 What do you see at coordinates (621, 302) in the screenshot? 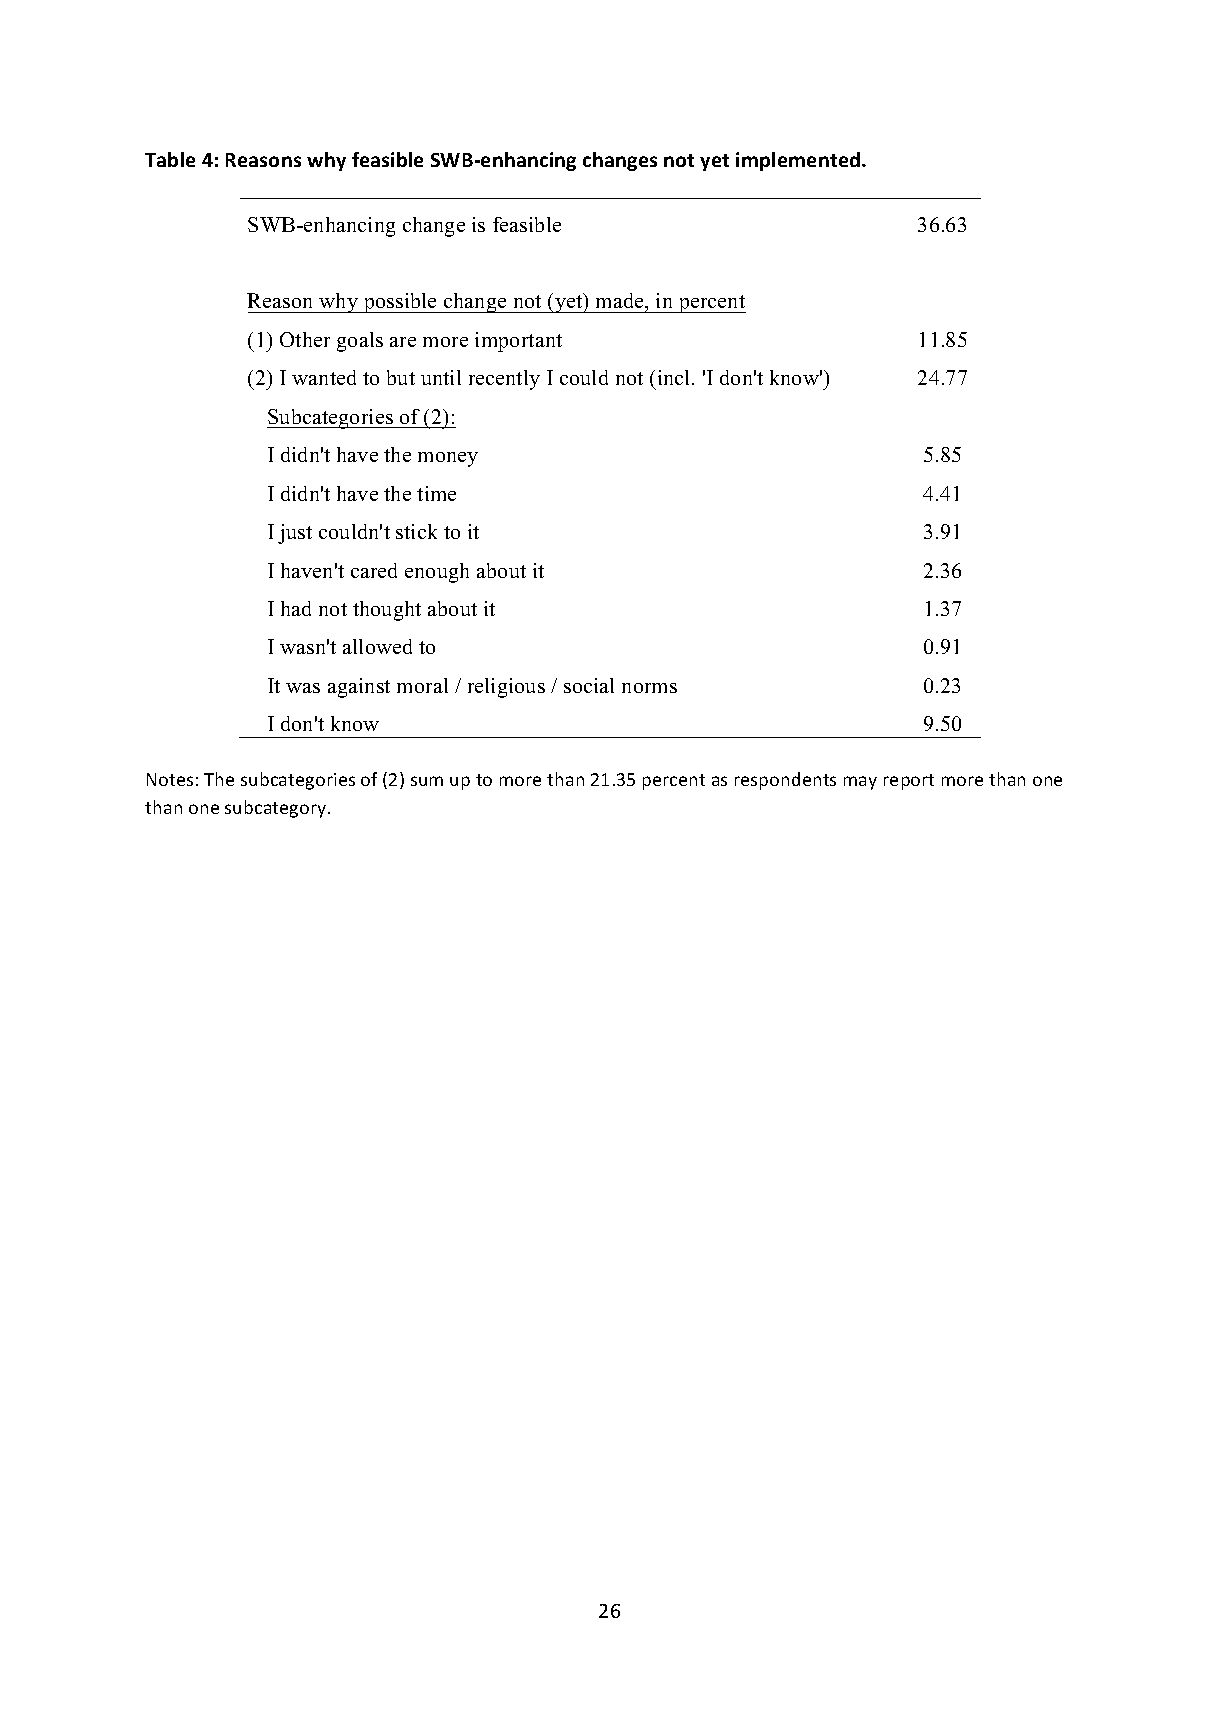
I see `made` at bounding box center [621, 302].
